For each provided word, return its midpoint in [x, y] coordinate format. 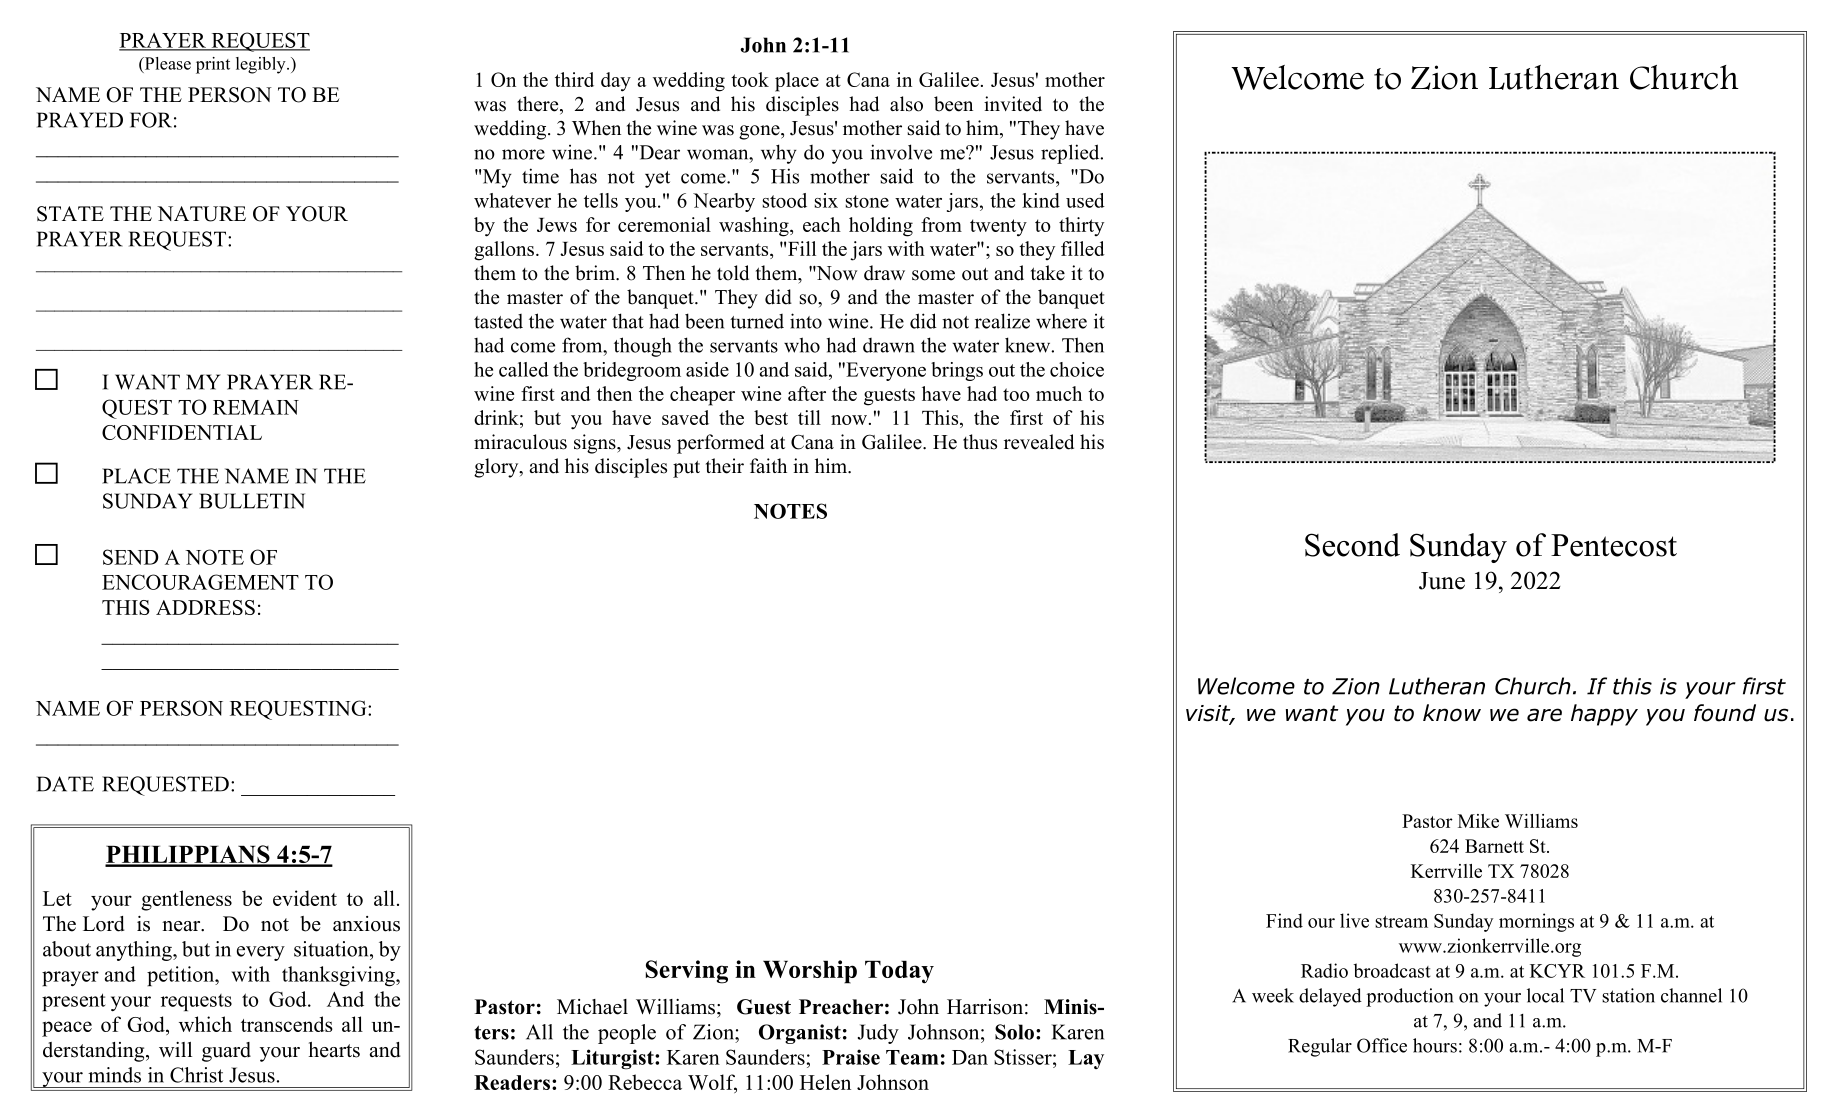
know [1452, 713]
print [213, 65]
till [809, 417]
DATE [65, 784]
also [906, 104]
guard [226, 1052]
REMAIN [256, 407]
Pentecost [1614, 545]
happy [1604, 715]
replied [1071, 154]
